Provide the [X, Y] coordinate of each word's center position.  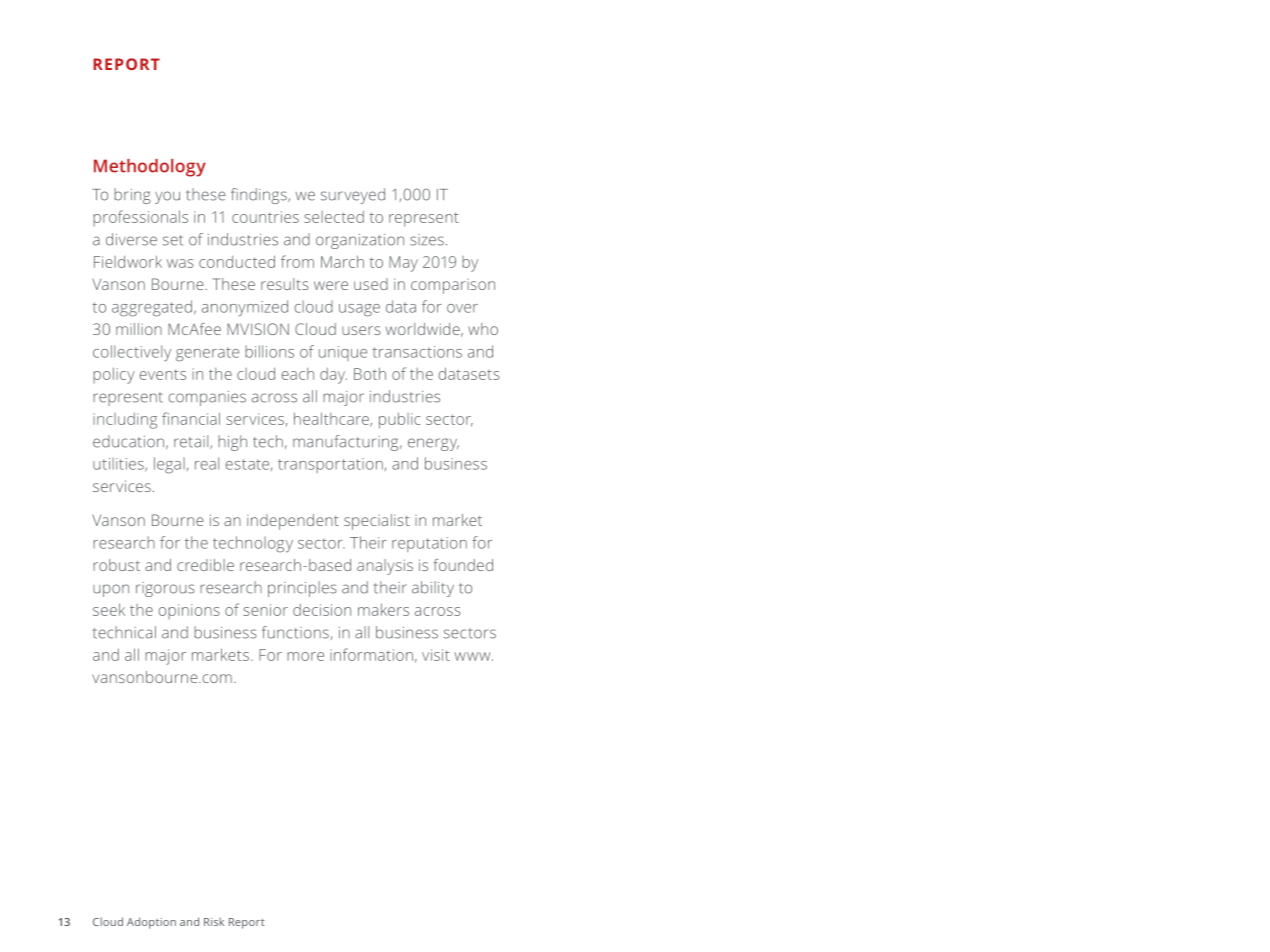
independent [293, 522]
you [167, 197]
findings [260, 196]
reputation [429, 544]
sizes [427, 240]
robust [116, 565]
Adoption [151, 923]
